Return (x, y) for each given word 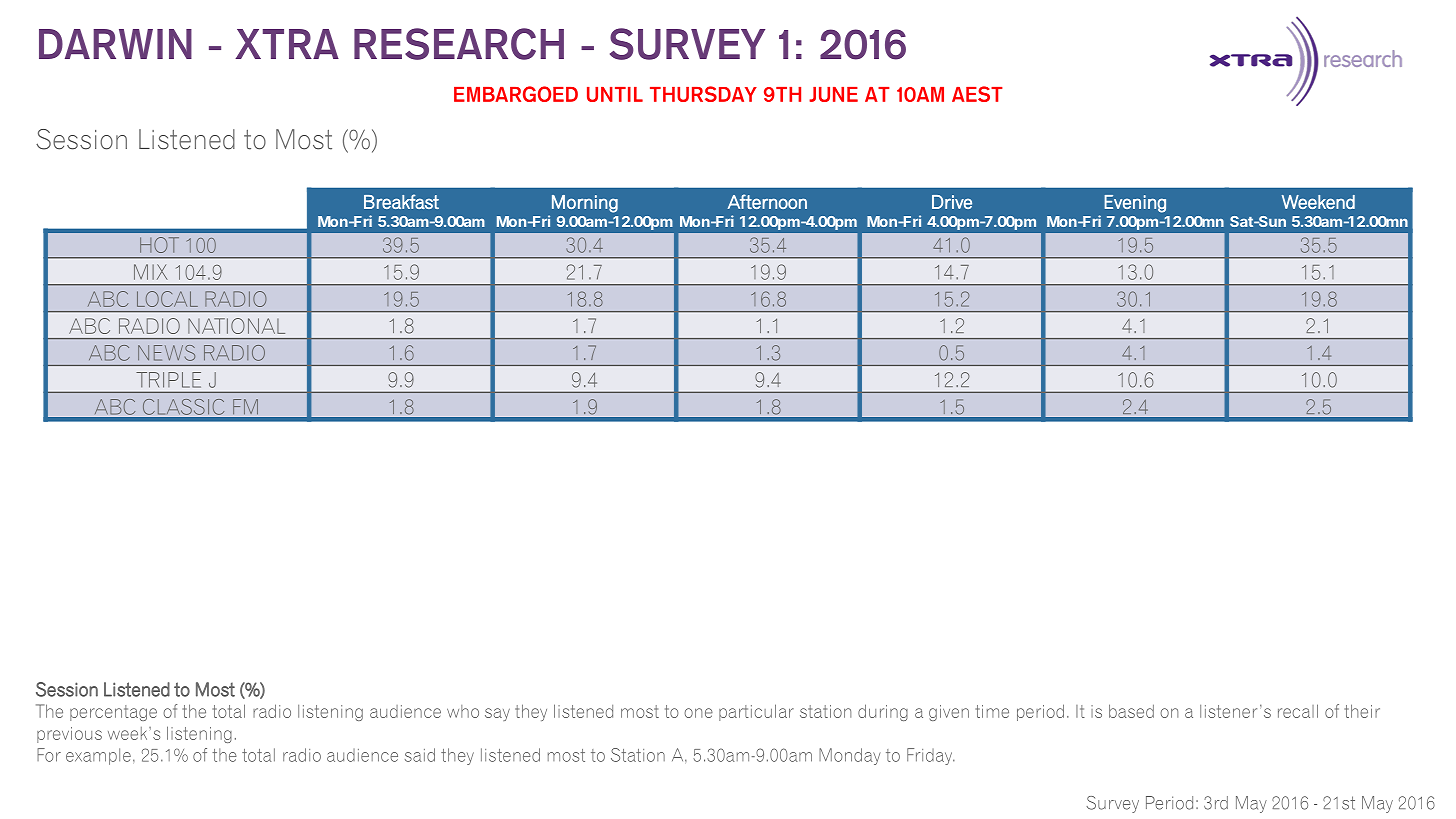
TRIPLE (168, 380)
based (1131, 711)
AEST (977, 94)
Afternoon (767, 201)
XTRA (287, 44)
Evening (1135, 204)
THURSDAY (703, 94)
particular (756, 712)
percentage (113, 713)
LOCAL (167, 299)
